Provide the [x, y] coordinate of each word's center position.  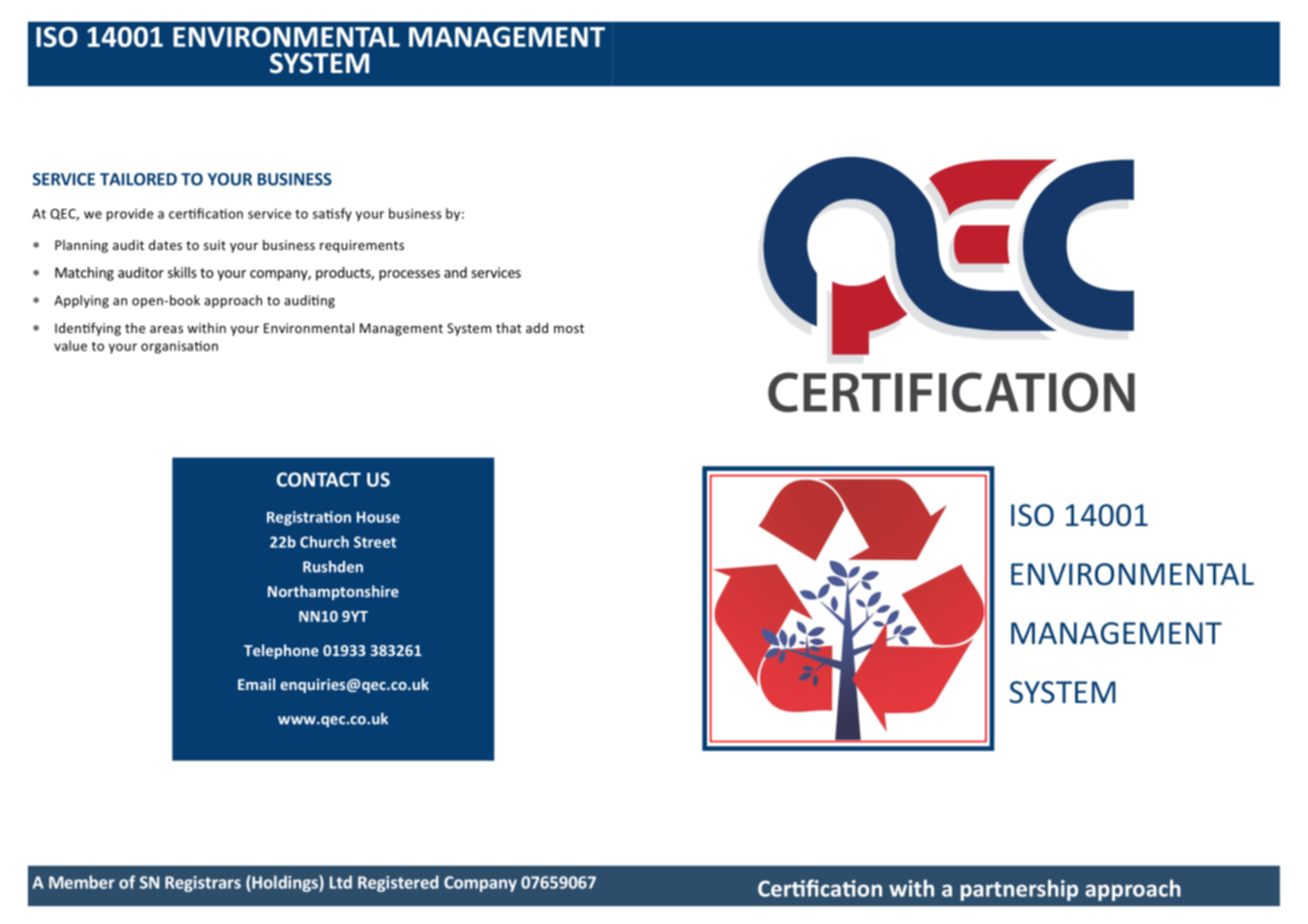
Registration [309, 518]
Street [375, 542]
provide [130, 214]
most [569, 328]
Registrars [203, 884]
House [378, 517]
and [455, 272]
